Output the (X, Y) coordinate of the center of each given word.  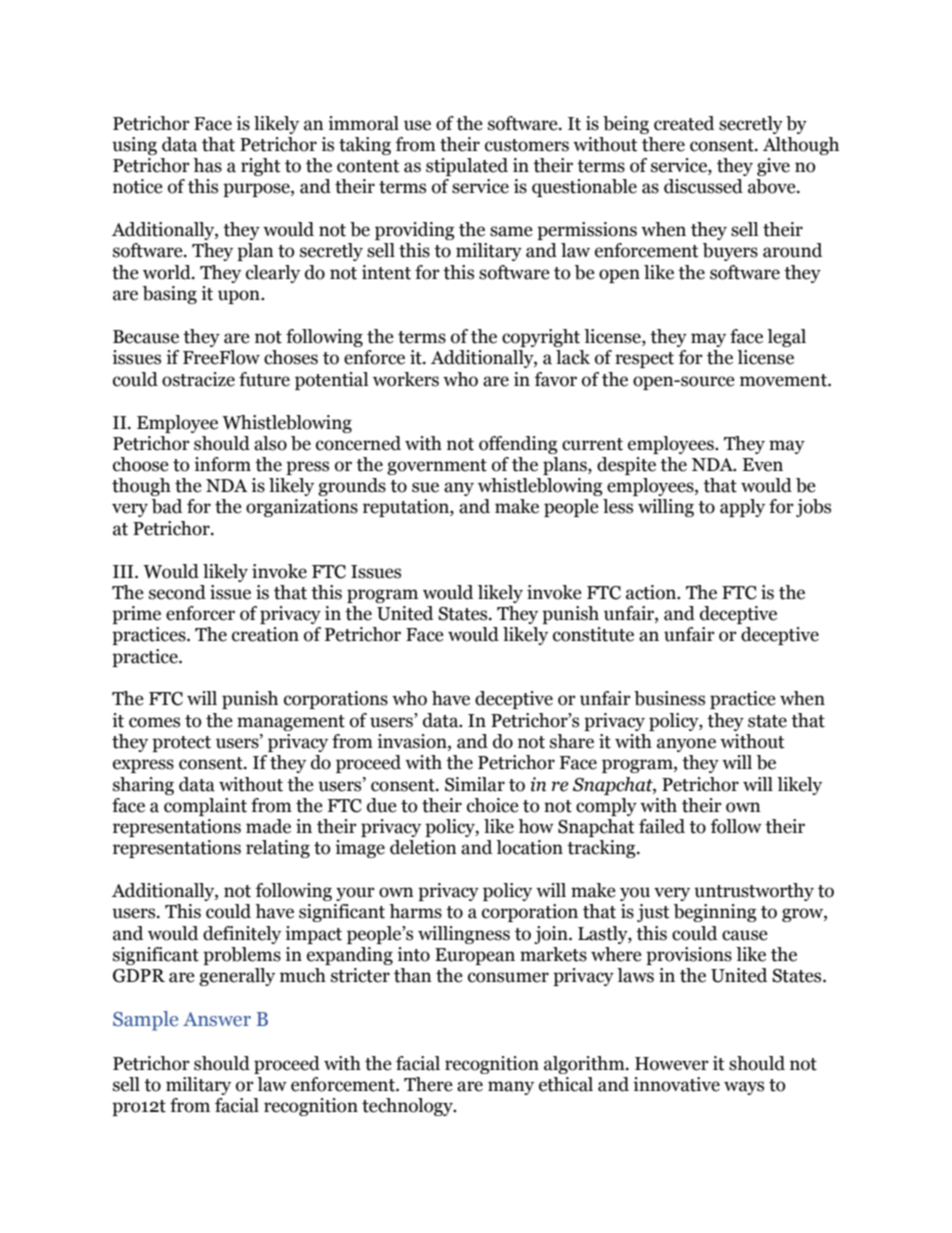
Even (762, 465)
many (511, 1088)
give (773, 167)
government (437, 467)
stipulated (467, 167)
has (207, 165)
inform (222, 464)
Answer (217, 1019)
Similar (475, 784)
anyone (686, 745)
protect (181, 744)
